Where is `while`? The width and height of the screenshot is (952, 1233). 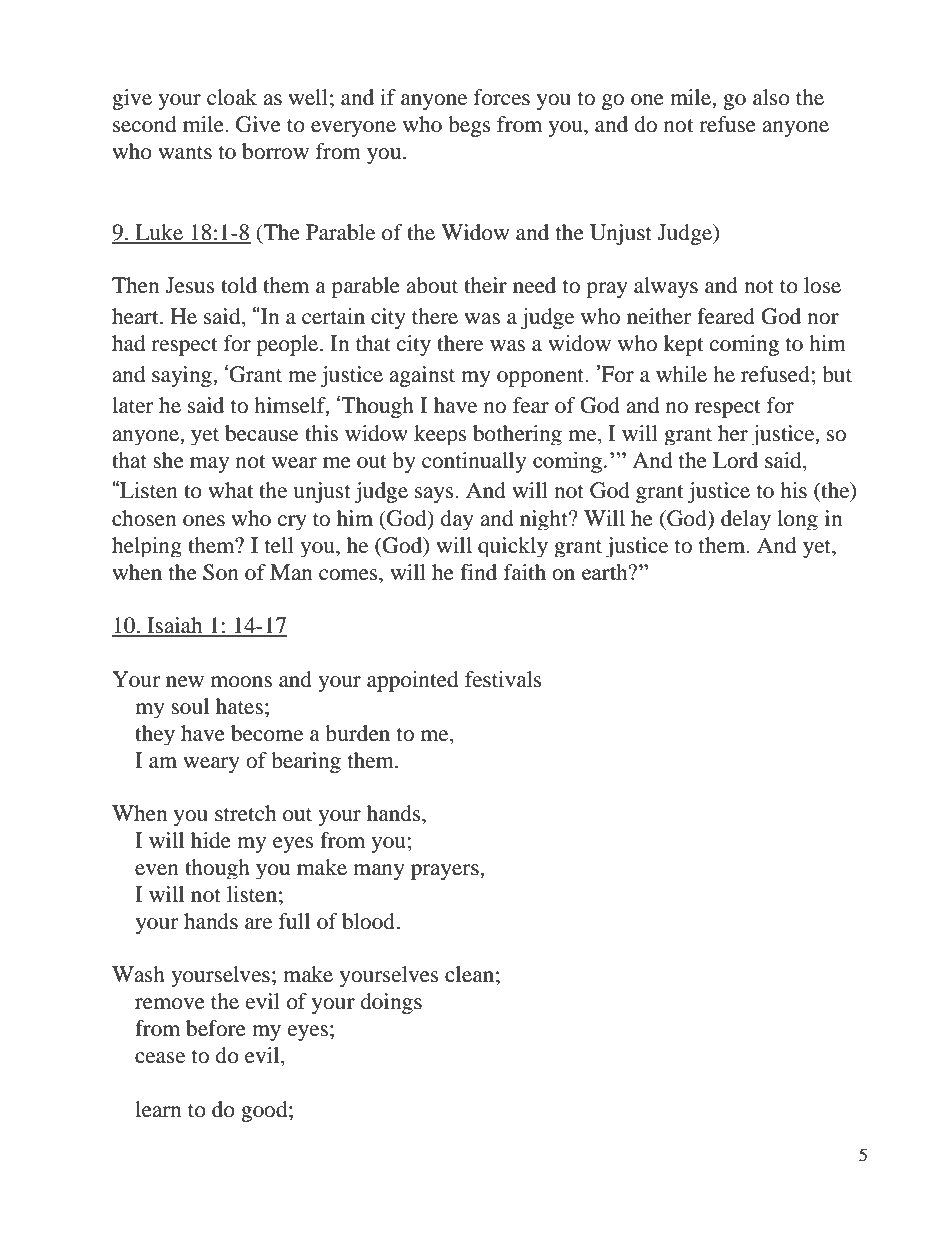
while is located at coordinates (681, 374).
